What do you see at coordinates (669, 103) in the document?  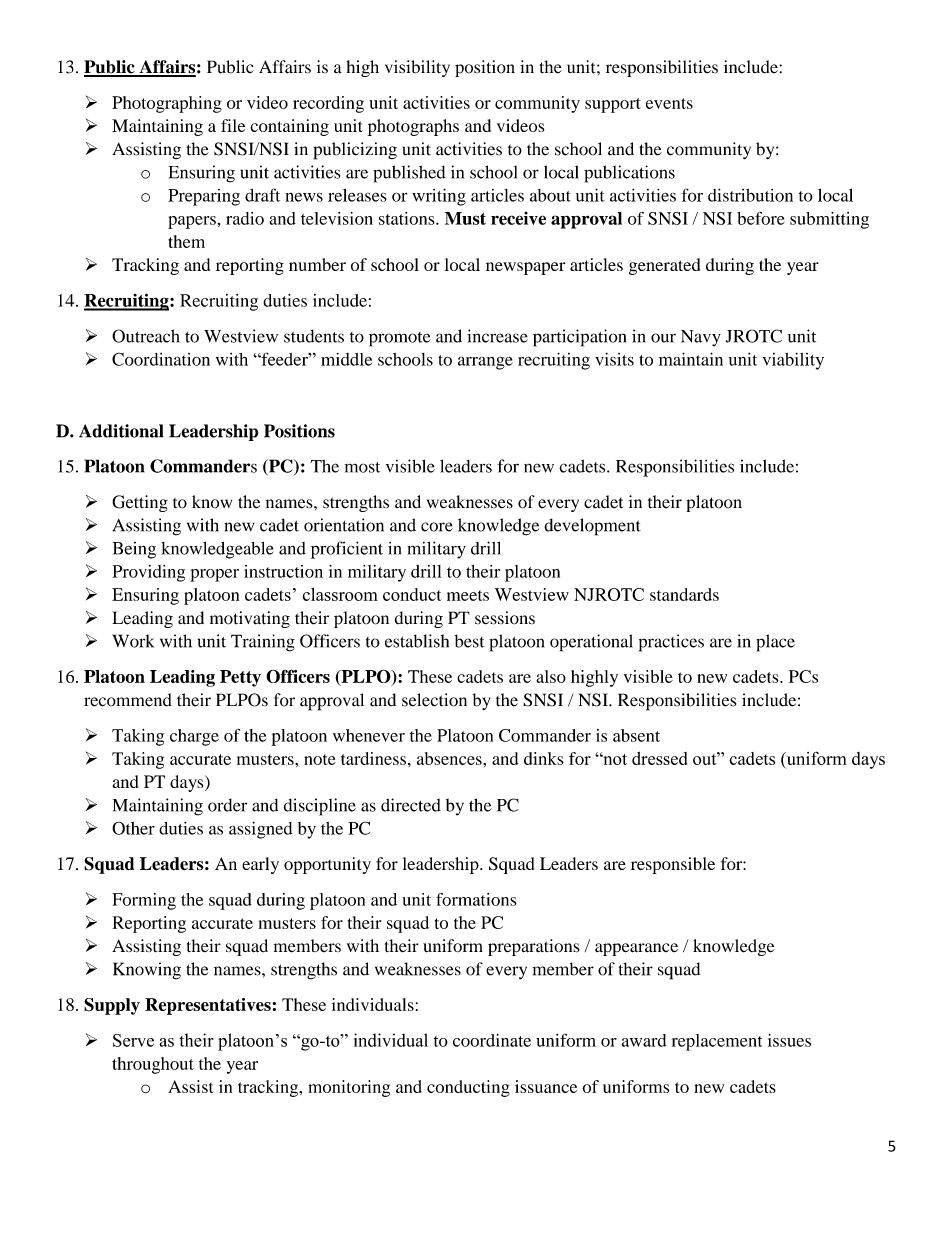 I see `events` at bounding box center [669, 103].
